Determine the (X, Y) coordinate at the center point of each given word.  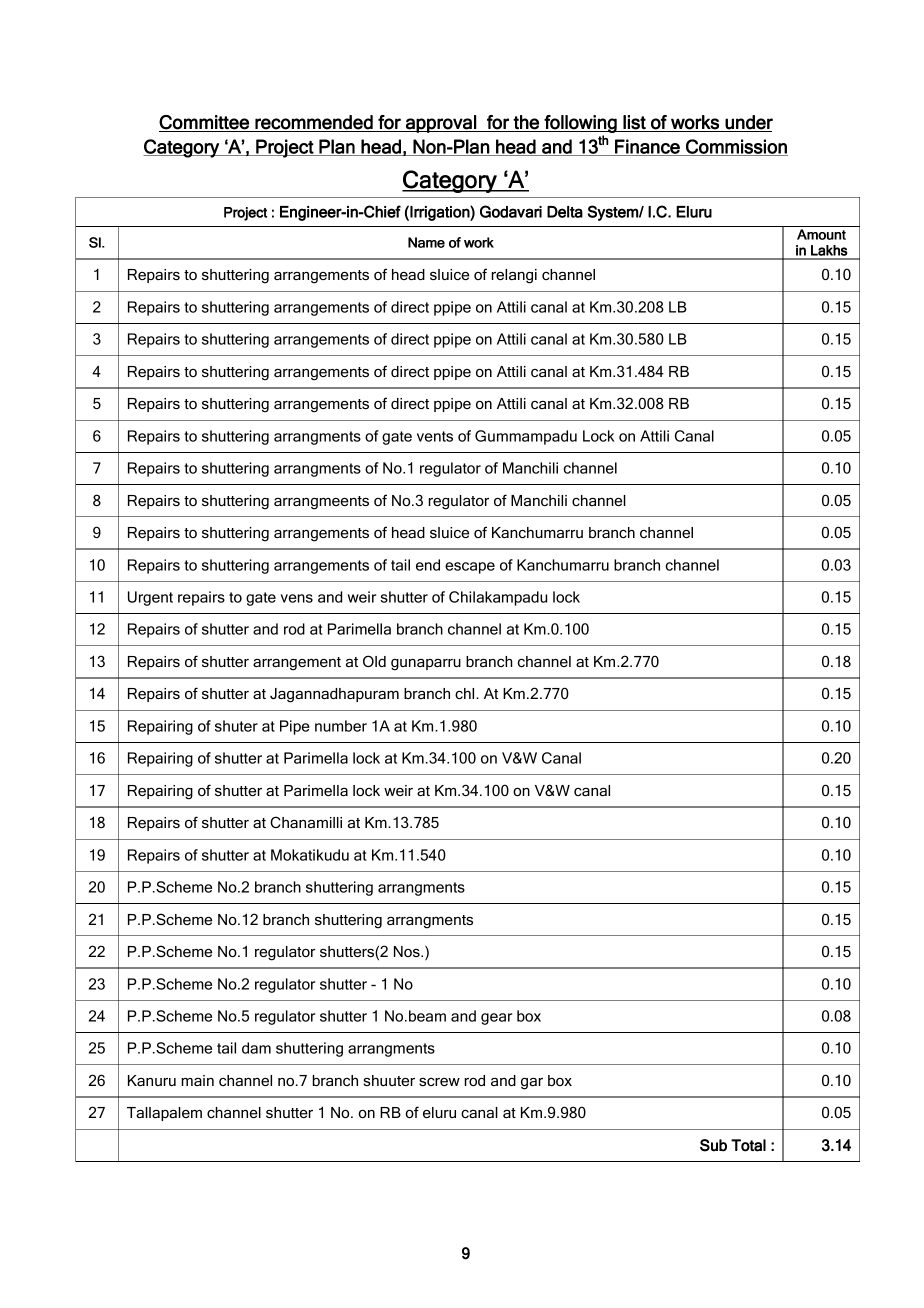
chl (466, 693)
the (527, 123)
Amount (821, 234)
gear (496, 1019)
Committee (205, 123)
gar (532, 1084)
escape (470, 568)
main (197, 1080)
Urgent (150, 598)
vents (435, 436)
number (341, 726)
